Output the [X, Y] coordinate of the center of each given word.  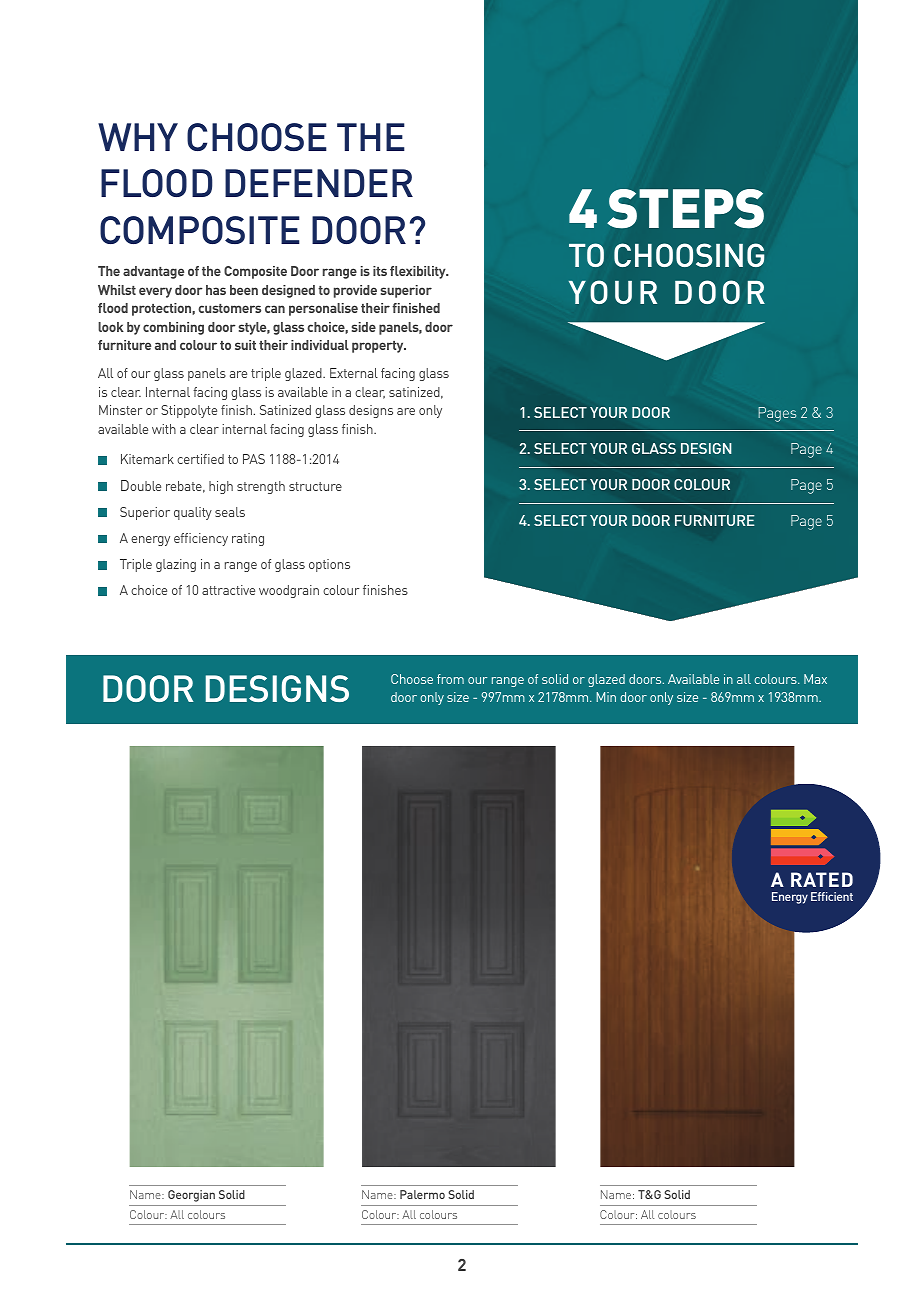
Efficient [832, 896]
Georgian [191, 1196]
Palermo [422, 1194]
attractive [228, 590]
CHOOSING [689, 255]
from [450, 679]
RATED [822, 879]
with [164, 429]
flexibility [419, 272]
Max [815, 679]
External [354, 373]
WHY [138, 137]
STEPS [685, 209]
